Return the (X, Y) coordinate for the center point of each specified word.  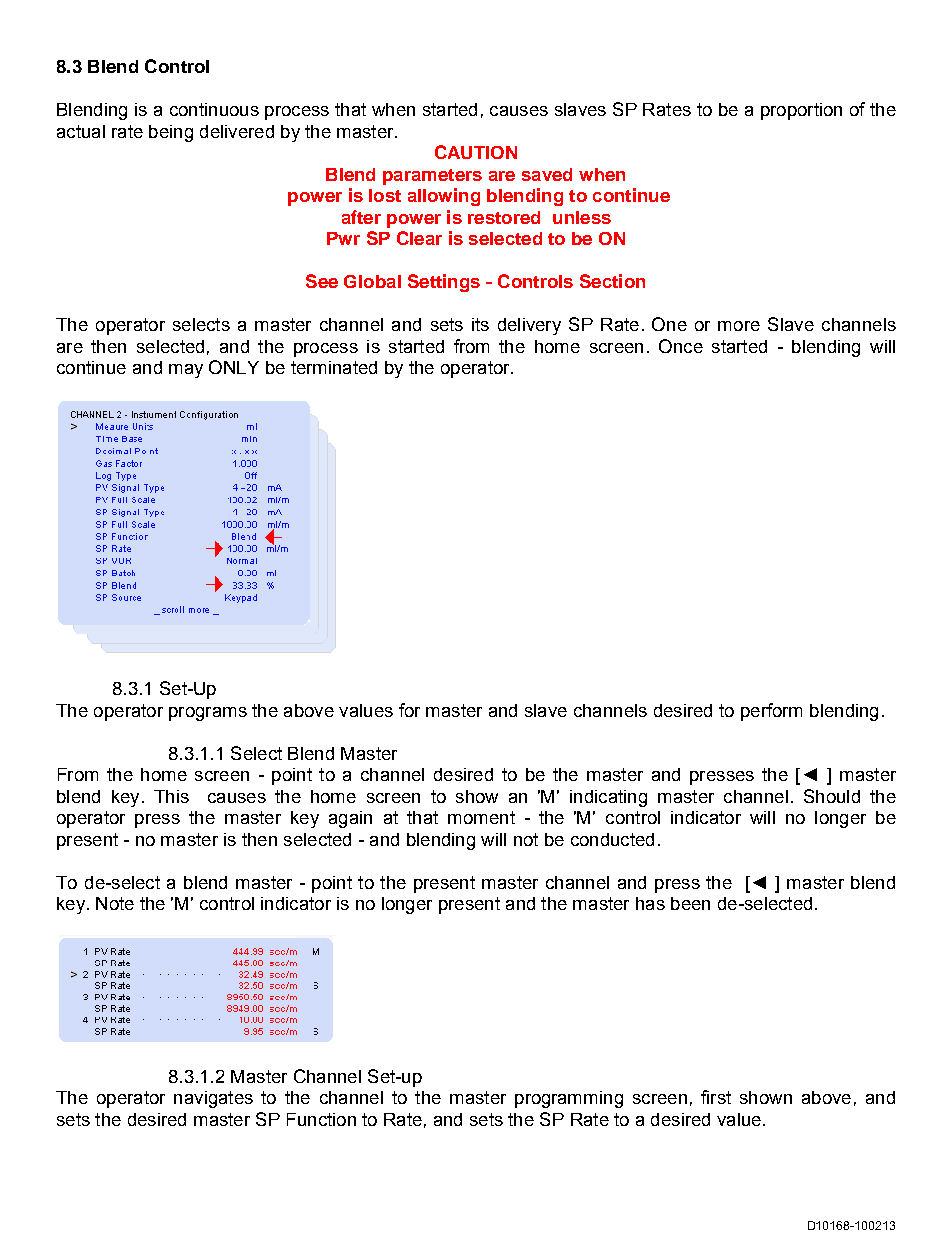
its (480, 324)
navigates (213, 1099)
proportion (801, 111)
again (350, 819)
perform (771, 712)
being (171, 133)
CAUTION (476, 152)
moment (481, 817)
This (171, 796)
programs (208, 714)
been (690, 903)
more (739, 326)
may (186, 371)
